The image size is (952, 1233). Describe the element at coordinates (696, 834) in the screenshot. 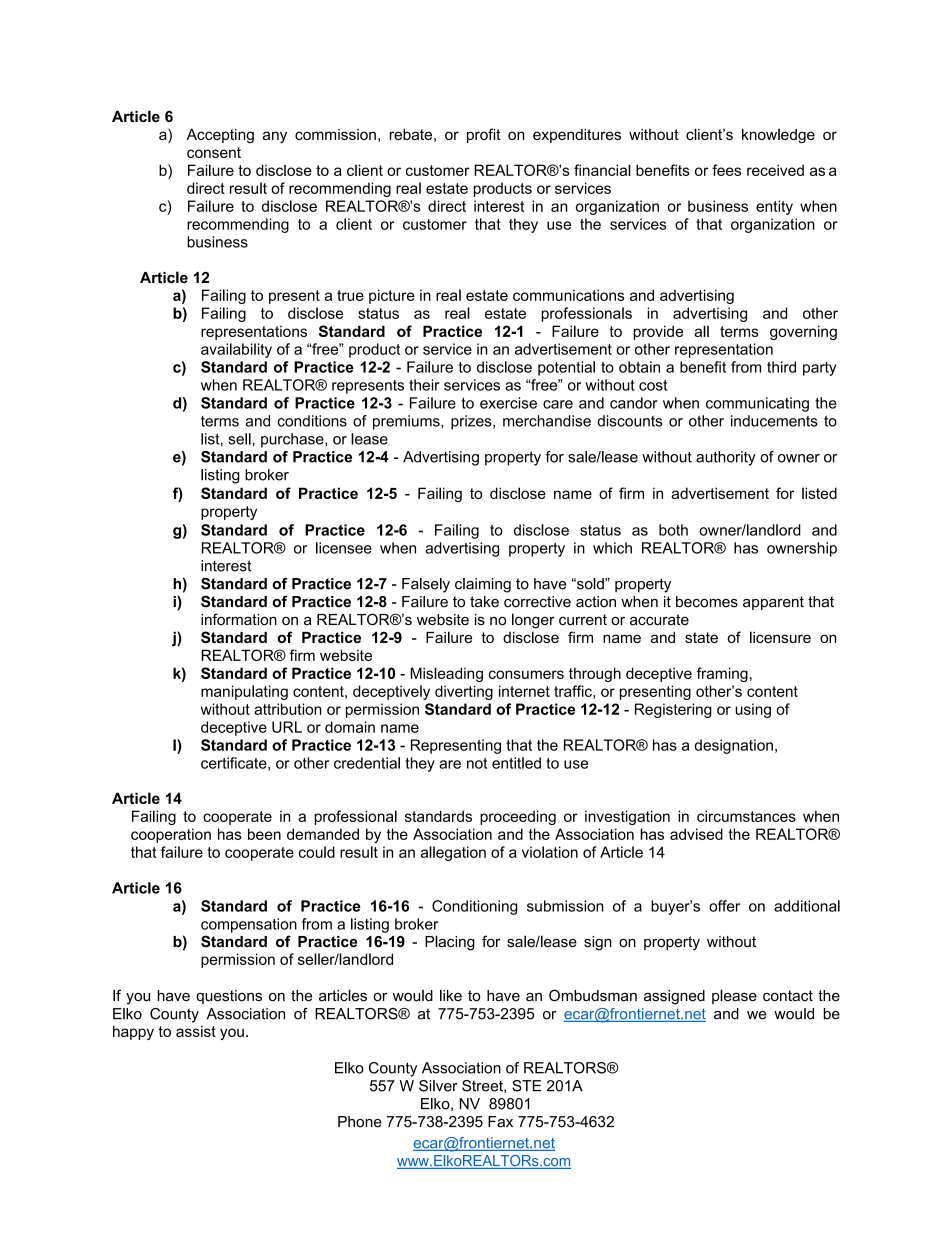

I see `advised` at that location.
